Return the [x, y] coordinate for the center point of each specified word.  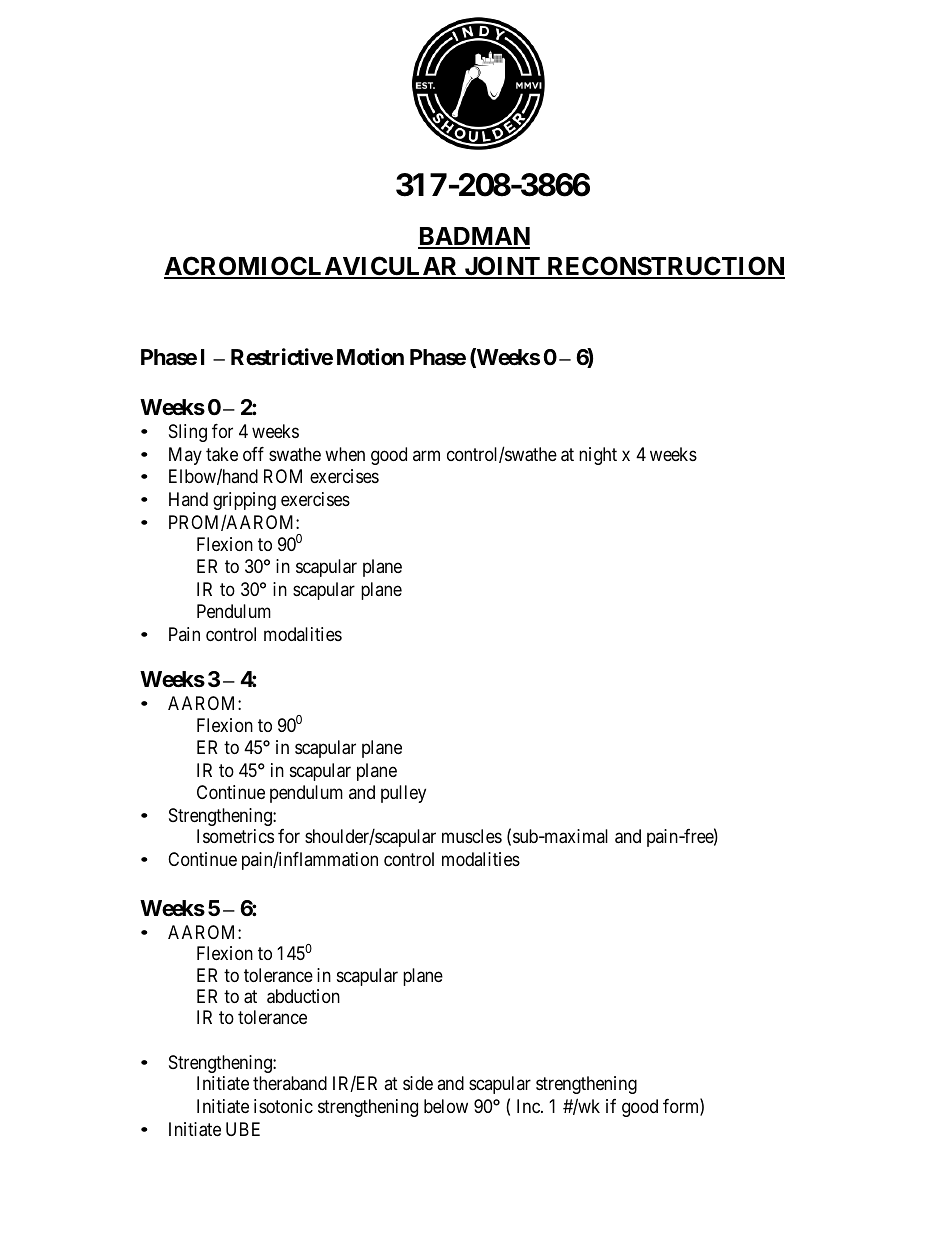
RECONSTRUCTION [665, 267]
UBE [243, 1129]
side [418, 1083]
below [446, 1106]
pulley [403, 794]
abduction [303, 996]
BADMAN [474, 237]
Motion [370, 356]
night [598, 456]
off [253, 454]
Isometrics [235, 836]
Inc [529, 1106]
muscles [472, 836]
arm [426, 455]
